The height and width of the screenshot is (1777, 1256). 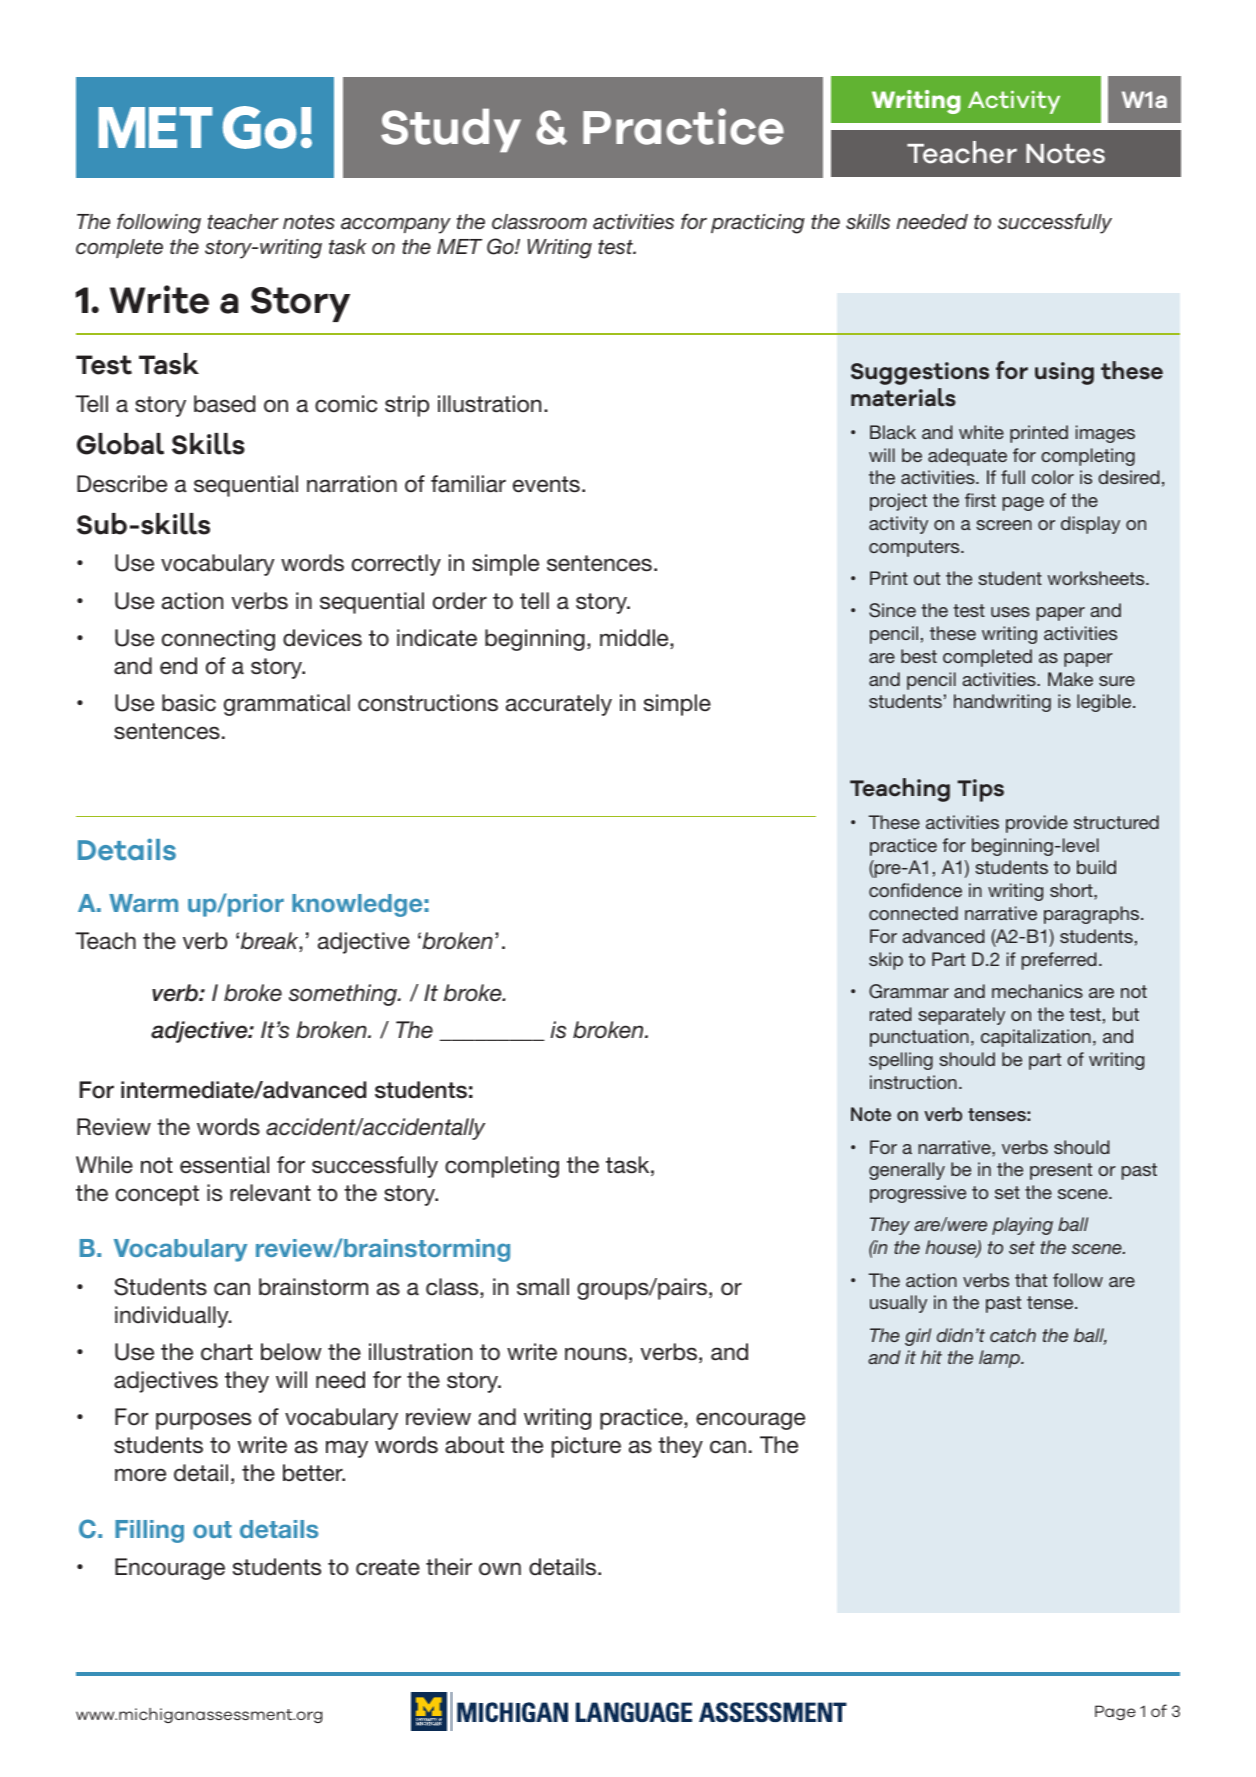 What do you see at coordinates (224, 1165) in the screenshot?
I see `essential` at bounding box center [224, 1165].
